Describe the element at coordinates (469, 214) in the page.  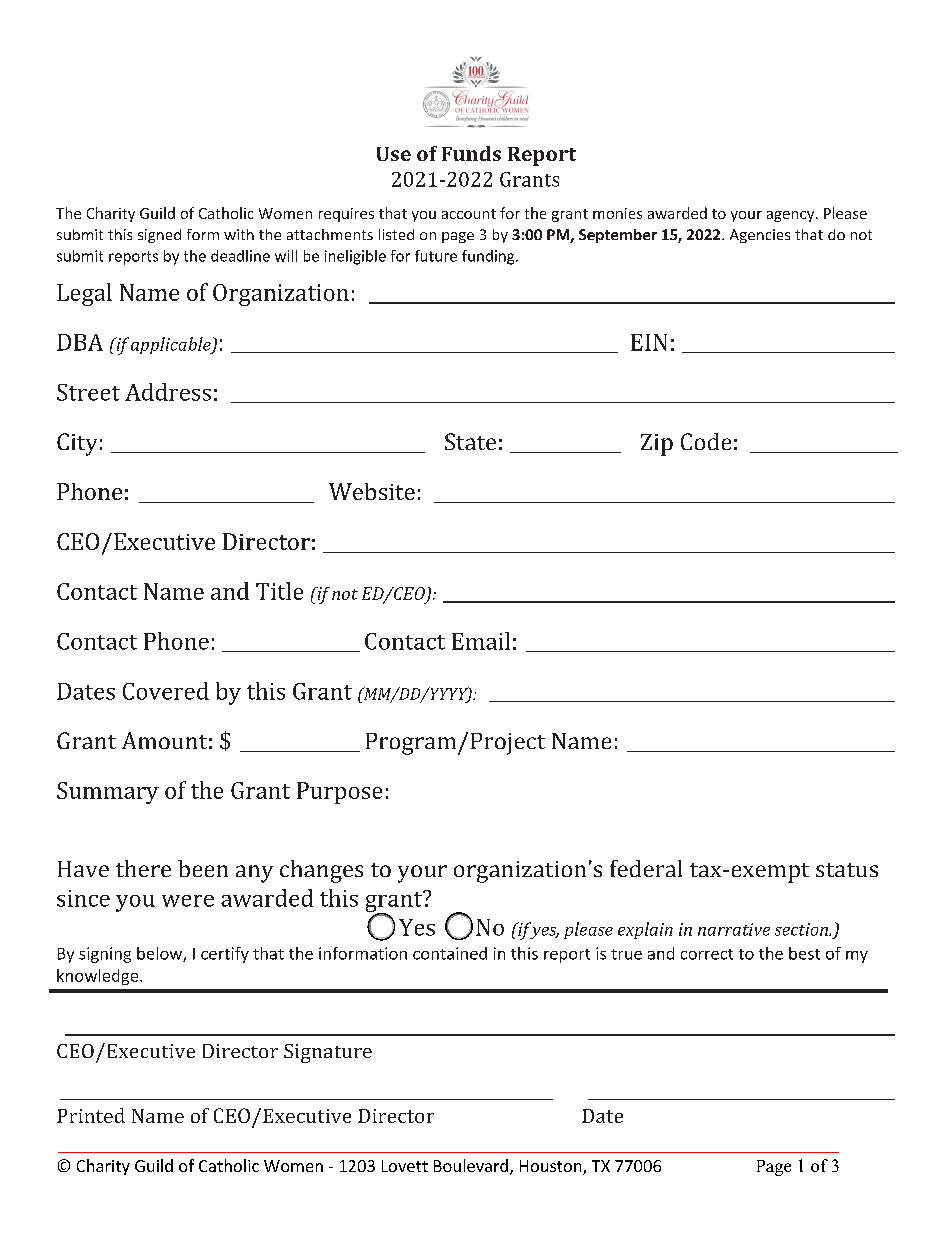
I see `account` at that location.
